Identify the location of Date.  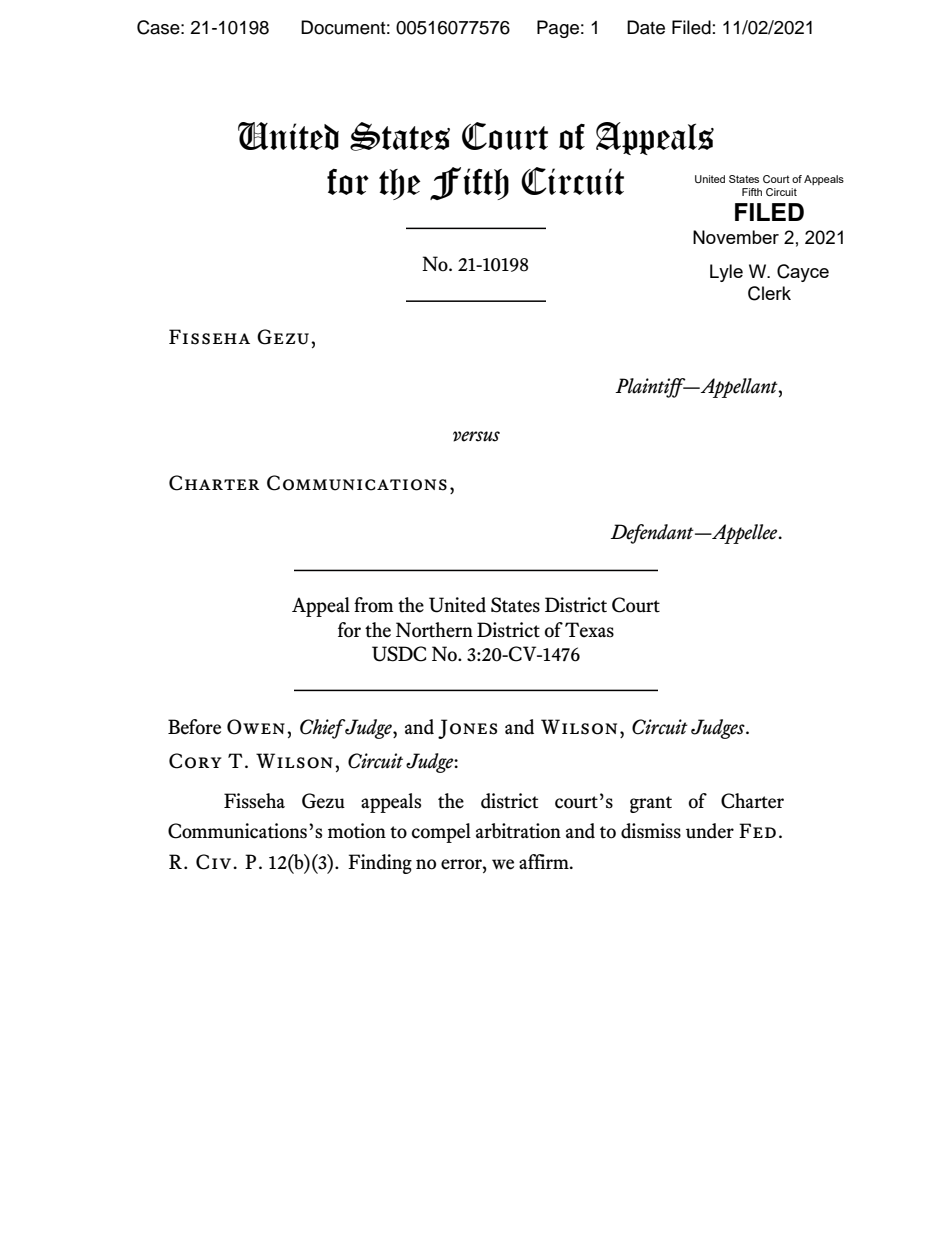
(646, 27).
